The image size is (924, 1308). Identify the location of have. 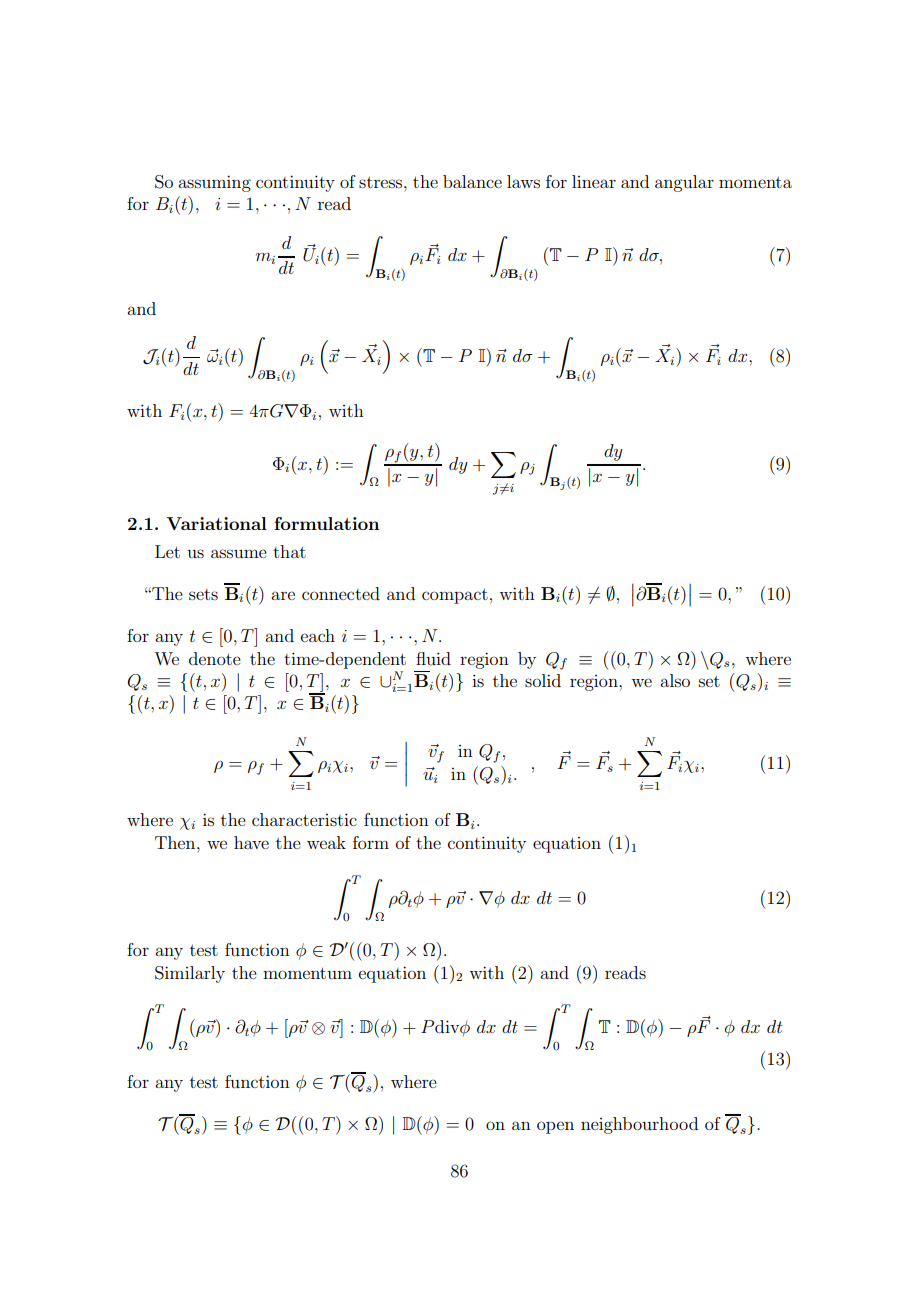
(251, 842).
